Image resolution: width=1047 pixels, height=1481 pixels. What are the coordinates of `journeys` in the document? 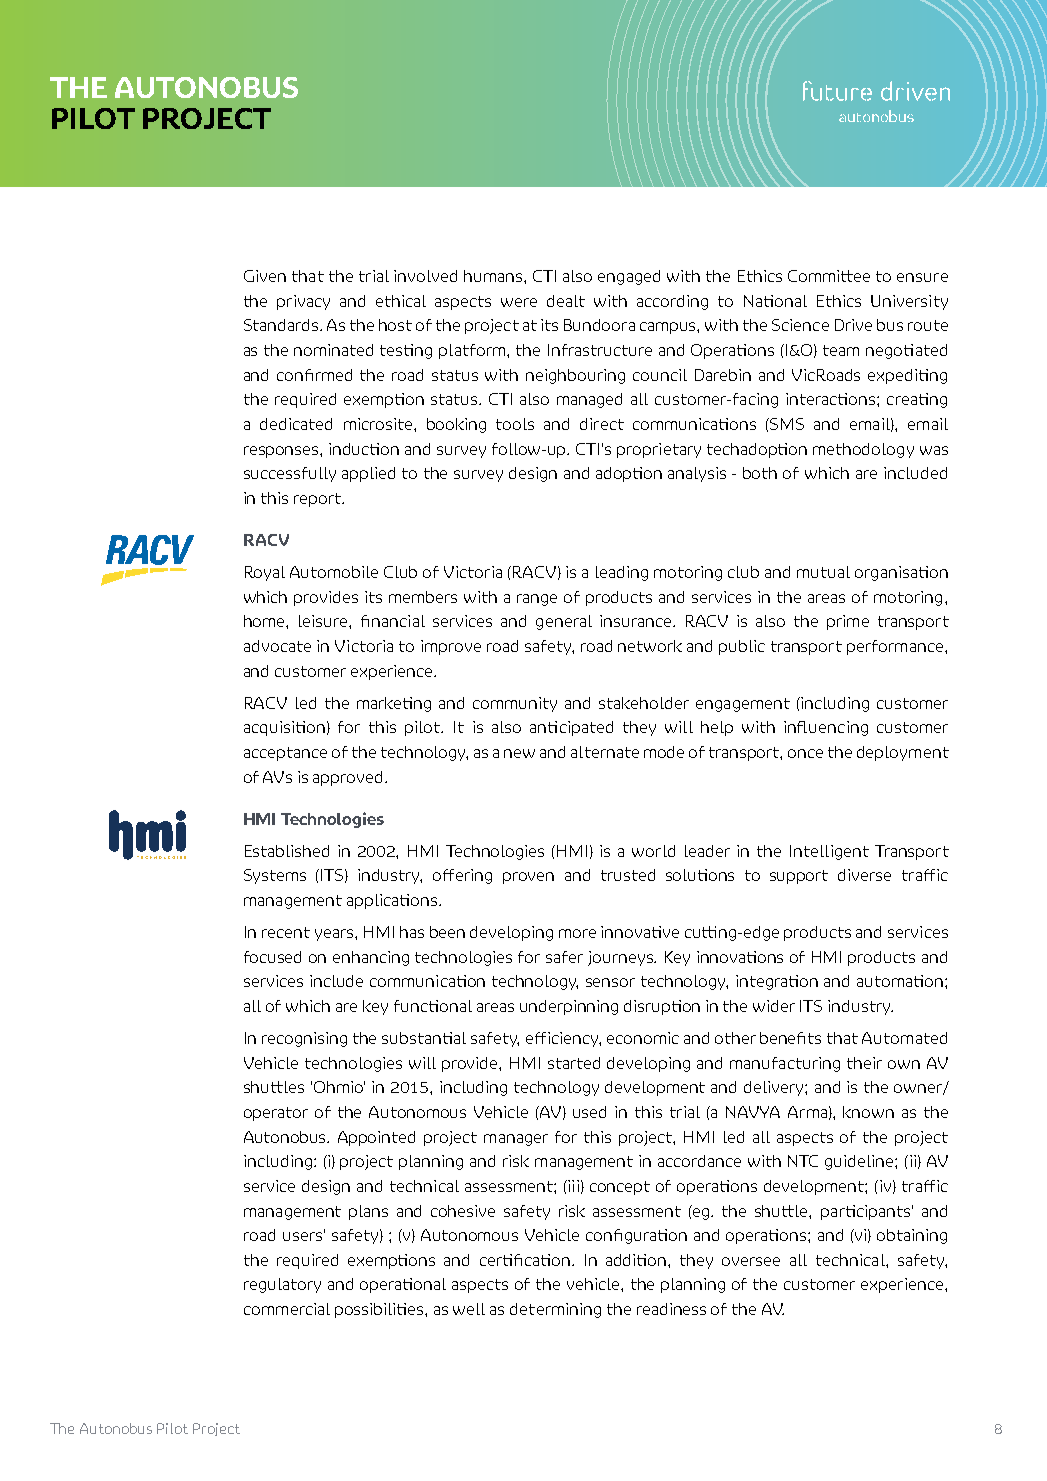 It's located at (622, 958).
